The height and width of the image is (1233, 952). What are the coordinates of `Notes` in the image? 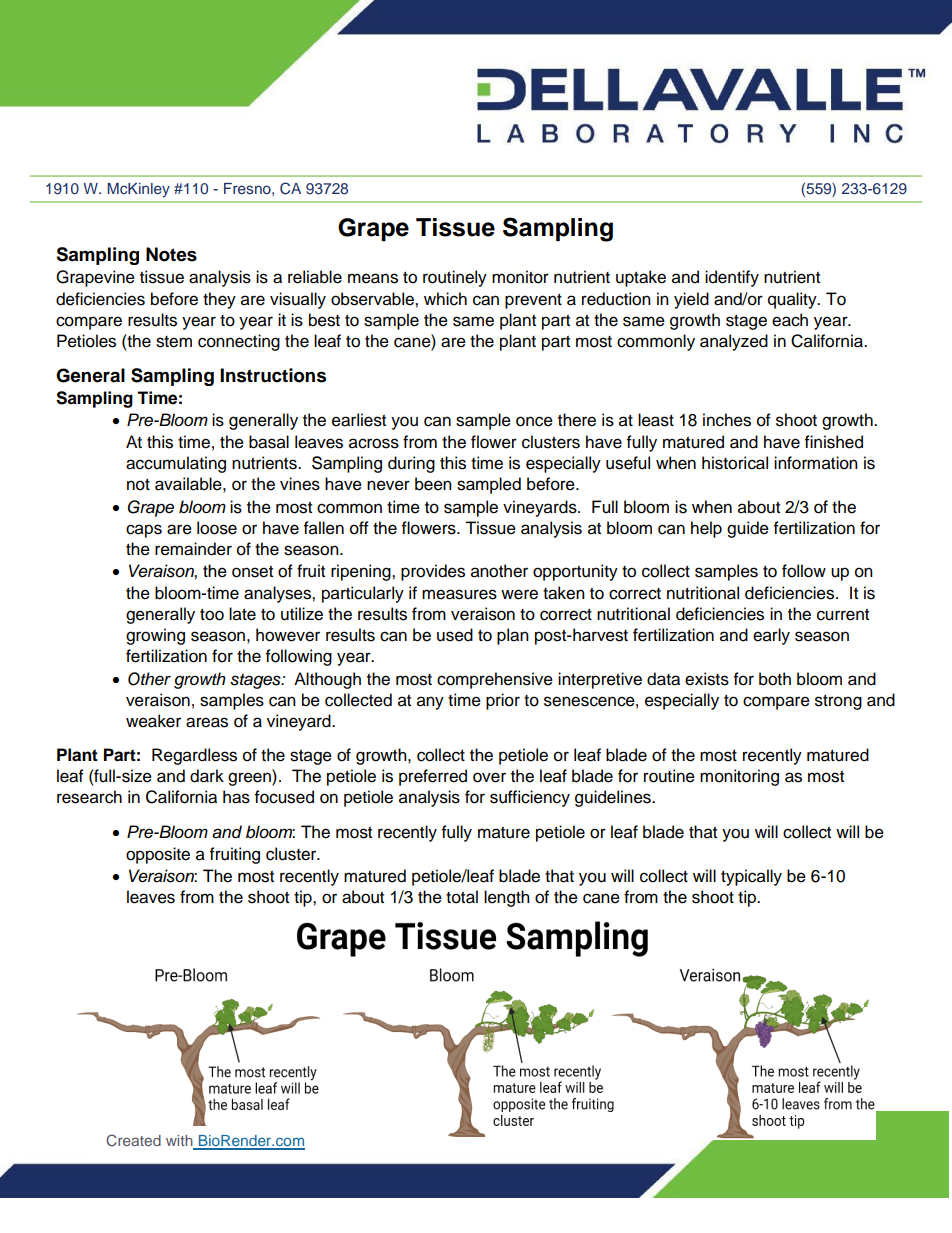 It's located at (171, 254).
